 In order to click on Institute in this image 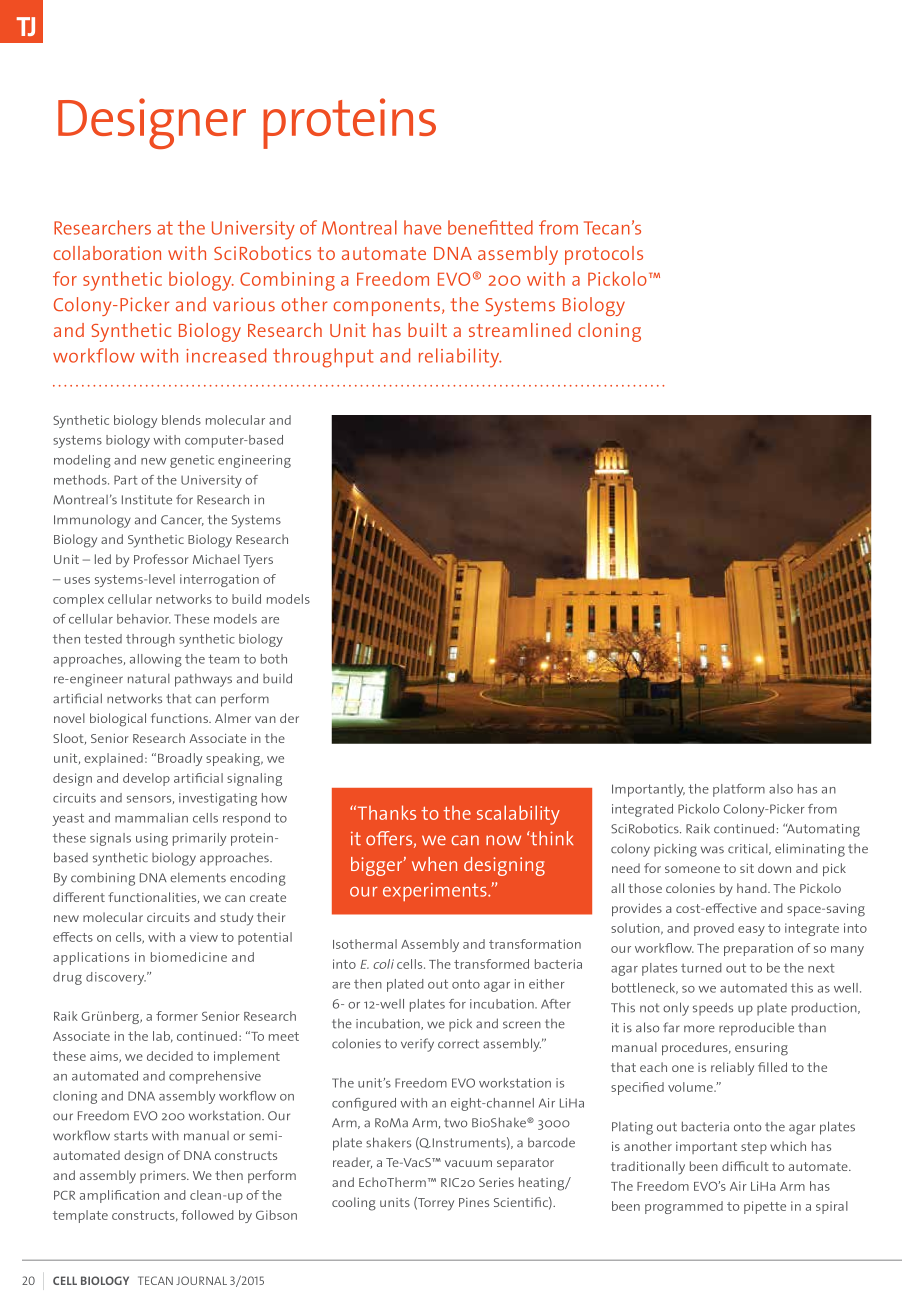, I will do `click(147, 500)`.
